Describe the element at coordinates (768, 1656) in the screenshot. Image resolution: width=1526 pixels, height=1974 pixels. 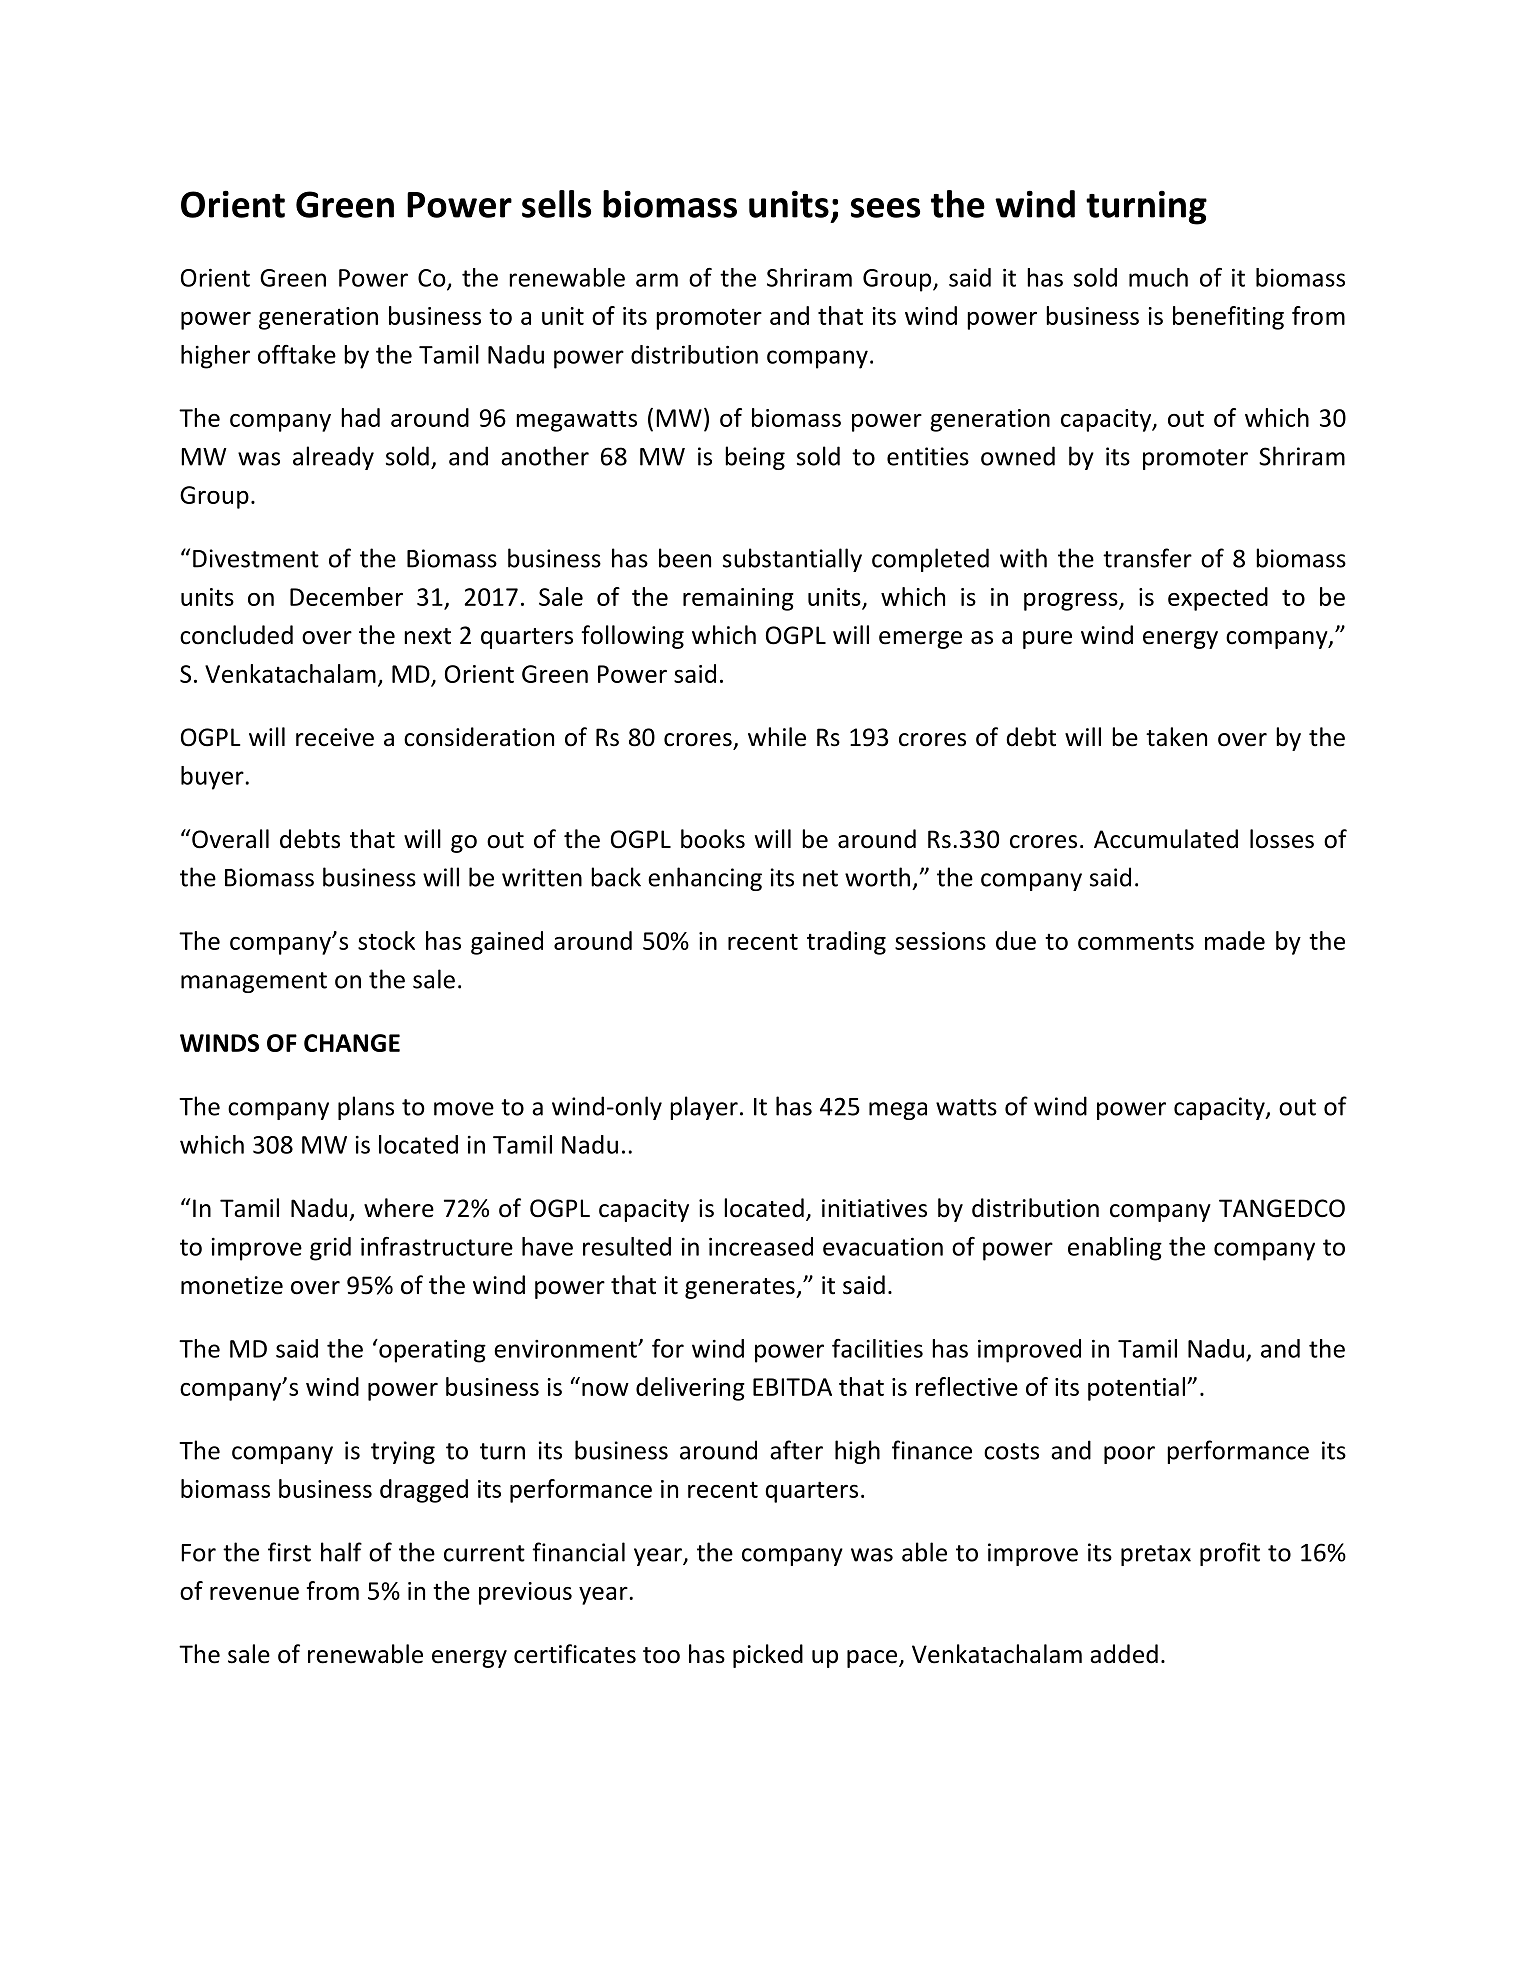
I see `picked` at that location.
